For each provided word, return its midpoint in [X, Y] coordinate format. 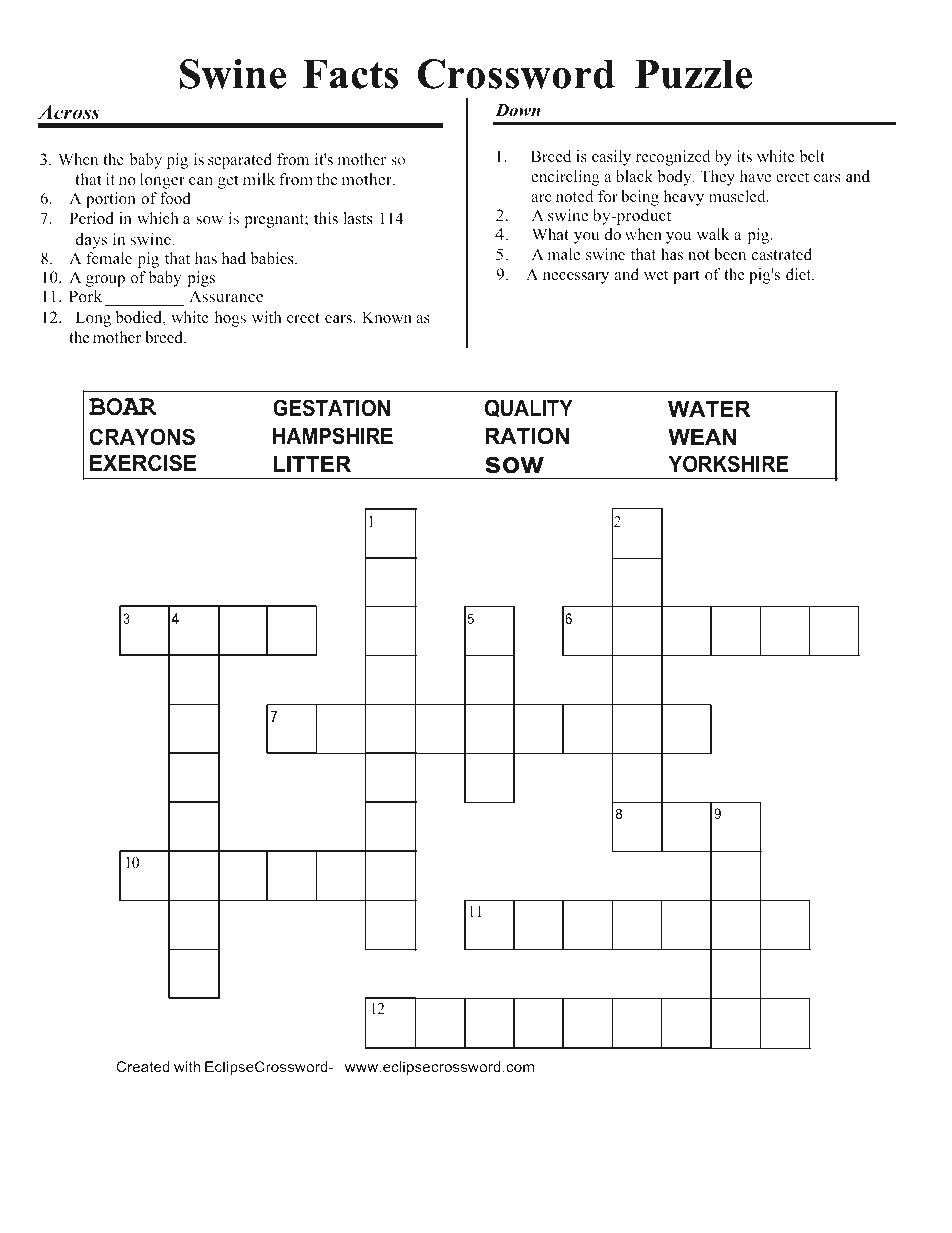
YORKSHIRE [728, 464]
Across [69, 112]
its [744, 156]
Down [518, 110]
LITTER [312, 464]
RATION [527, 436]
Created [143, 1066]
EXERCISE [143, 463]
